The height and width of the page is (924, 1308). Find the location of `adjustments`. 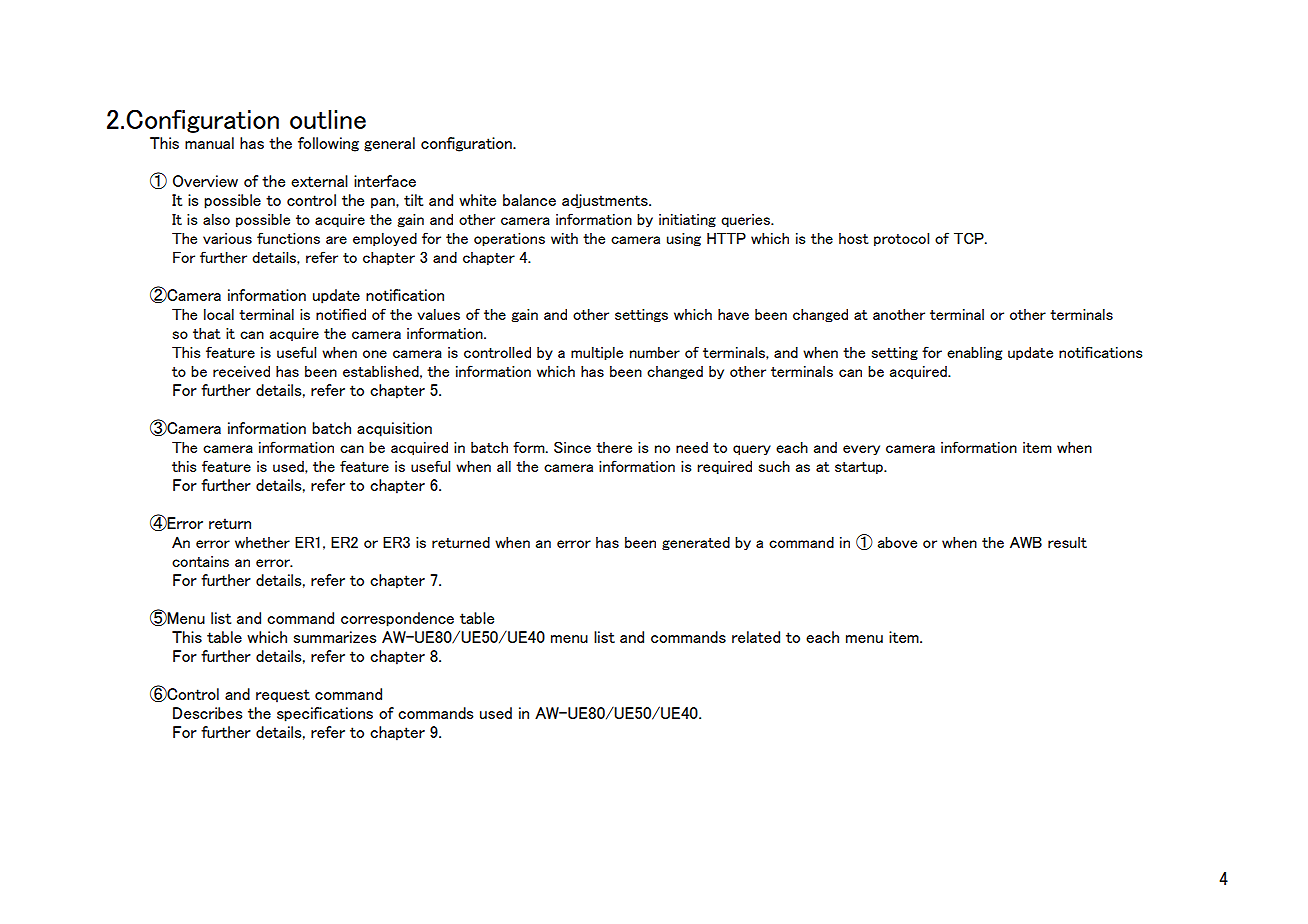

adjustments is located at coordinates (606, 201).
